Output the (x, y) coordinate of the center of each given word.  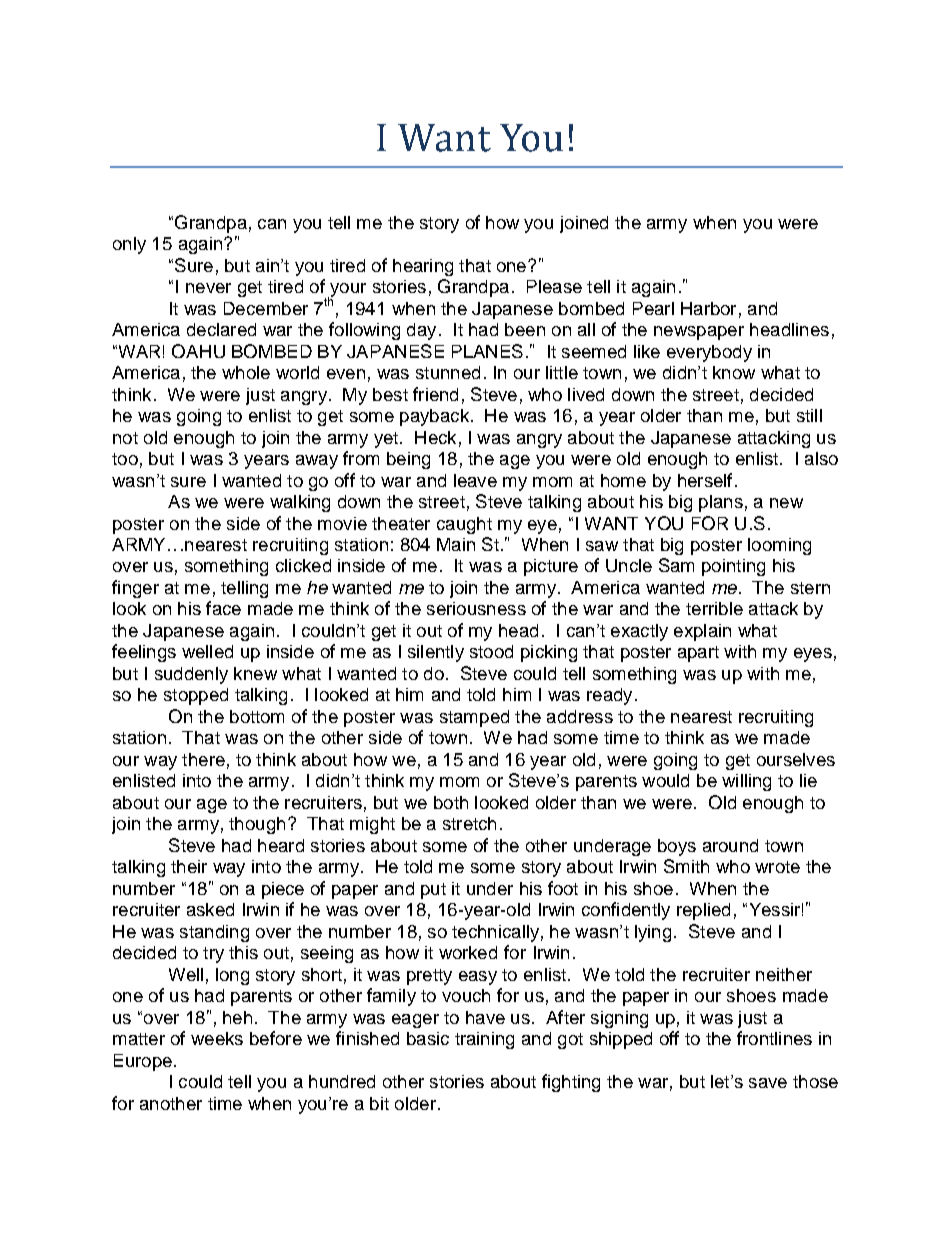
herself (705, 480)
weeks (217, 1038)
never (208, 288)
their (189, 866)
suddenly (191, 675)
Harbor (708, 308)
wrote (777, 867)
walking (300, 503)
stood (491, 651)
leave (475, 480)
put (433, 891)
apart (698, 654)
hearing (423, 267)
